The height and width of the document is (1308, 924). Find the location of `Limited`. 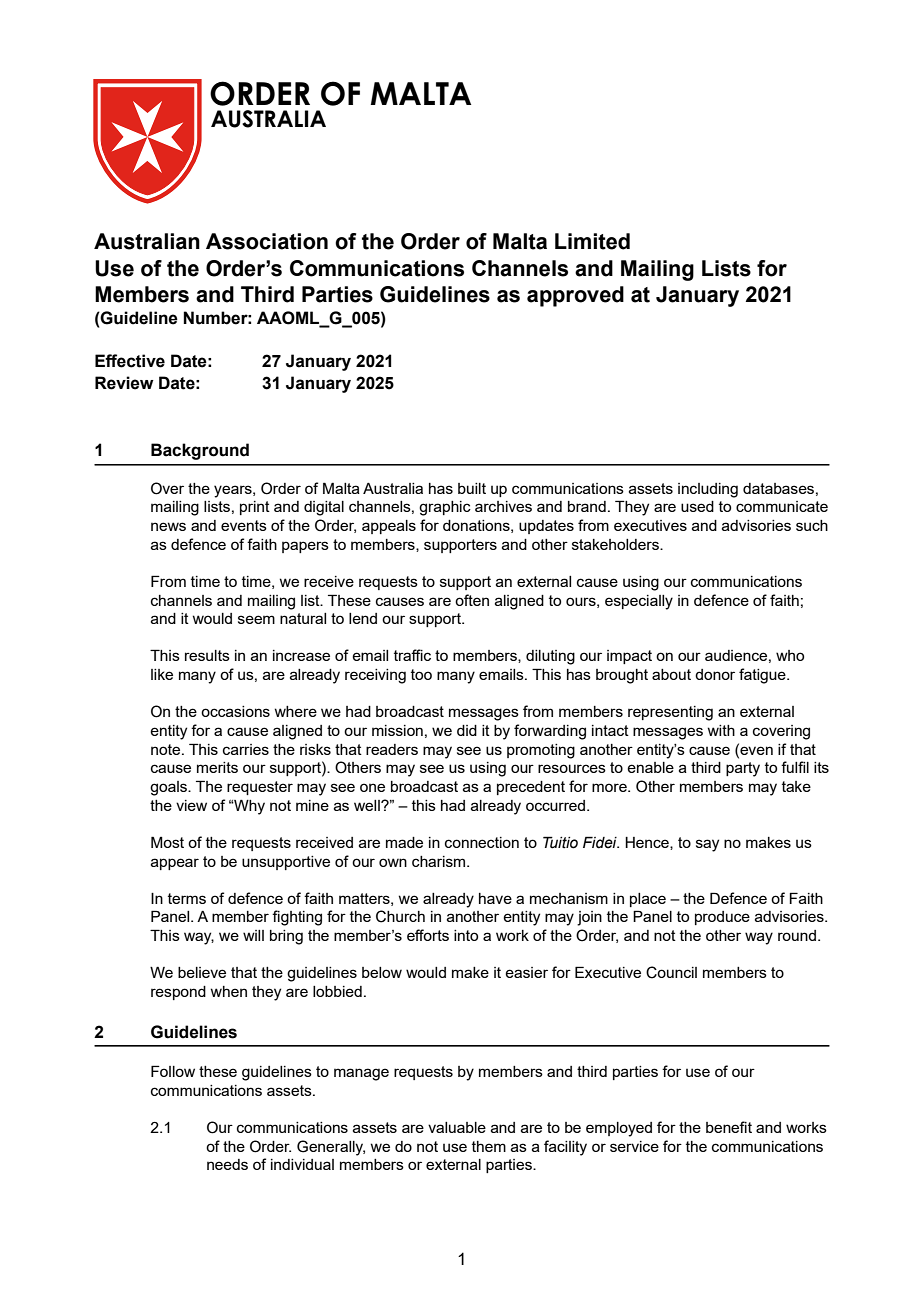

Limited is located at coordinates (592, 241).
